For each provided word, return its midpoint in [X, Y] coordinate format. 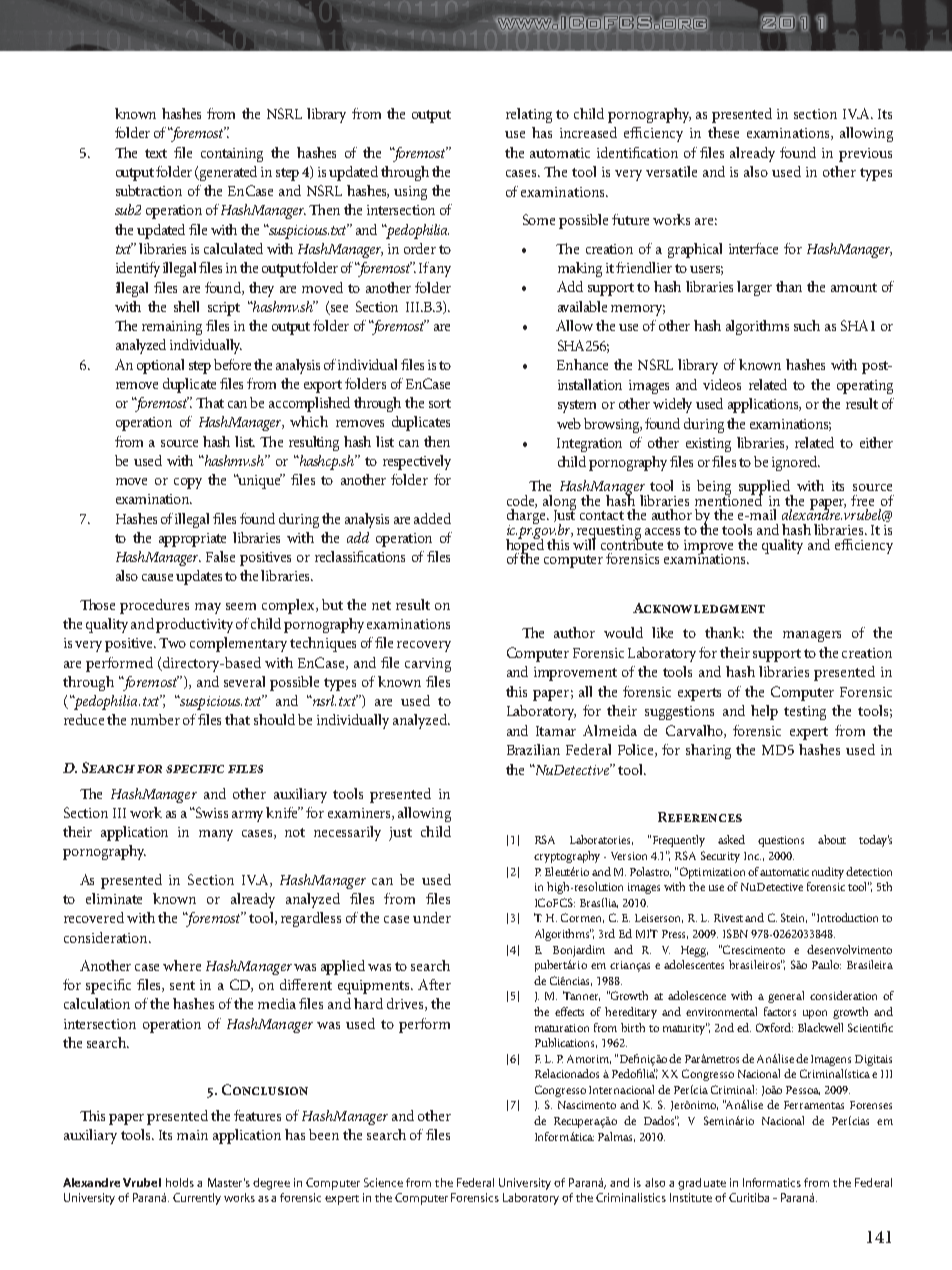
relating [529, 115]
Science [383, 1182]
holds [180, 1182]
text [156, 153]
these [723, 132]
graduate [702, 1184]
